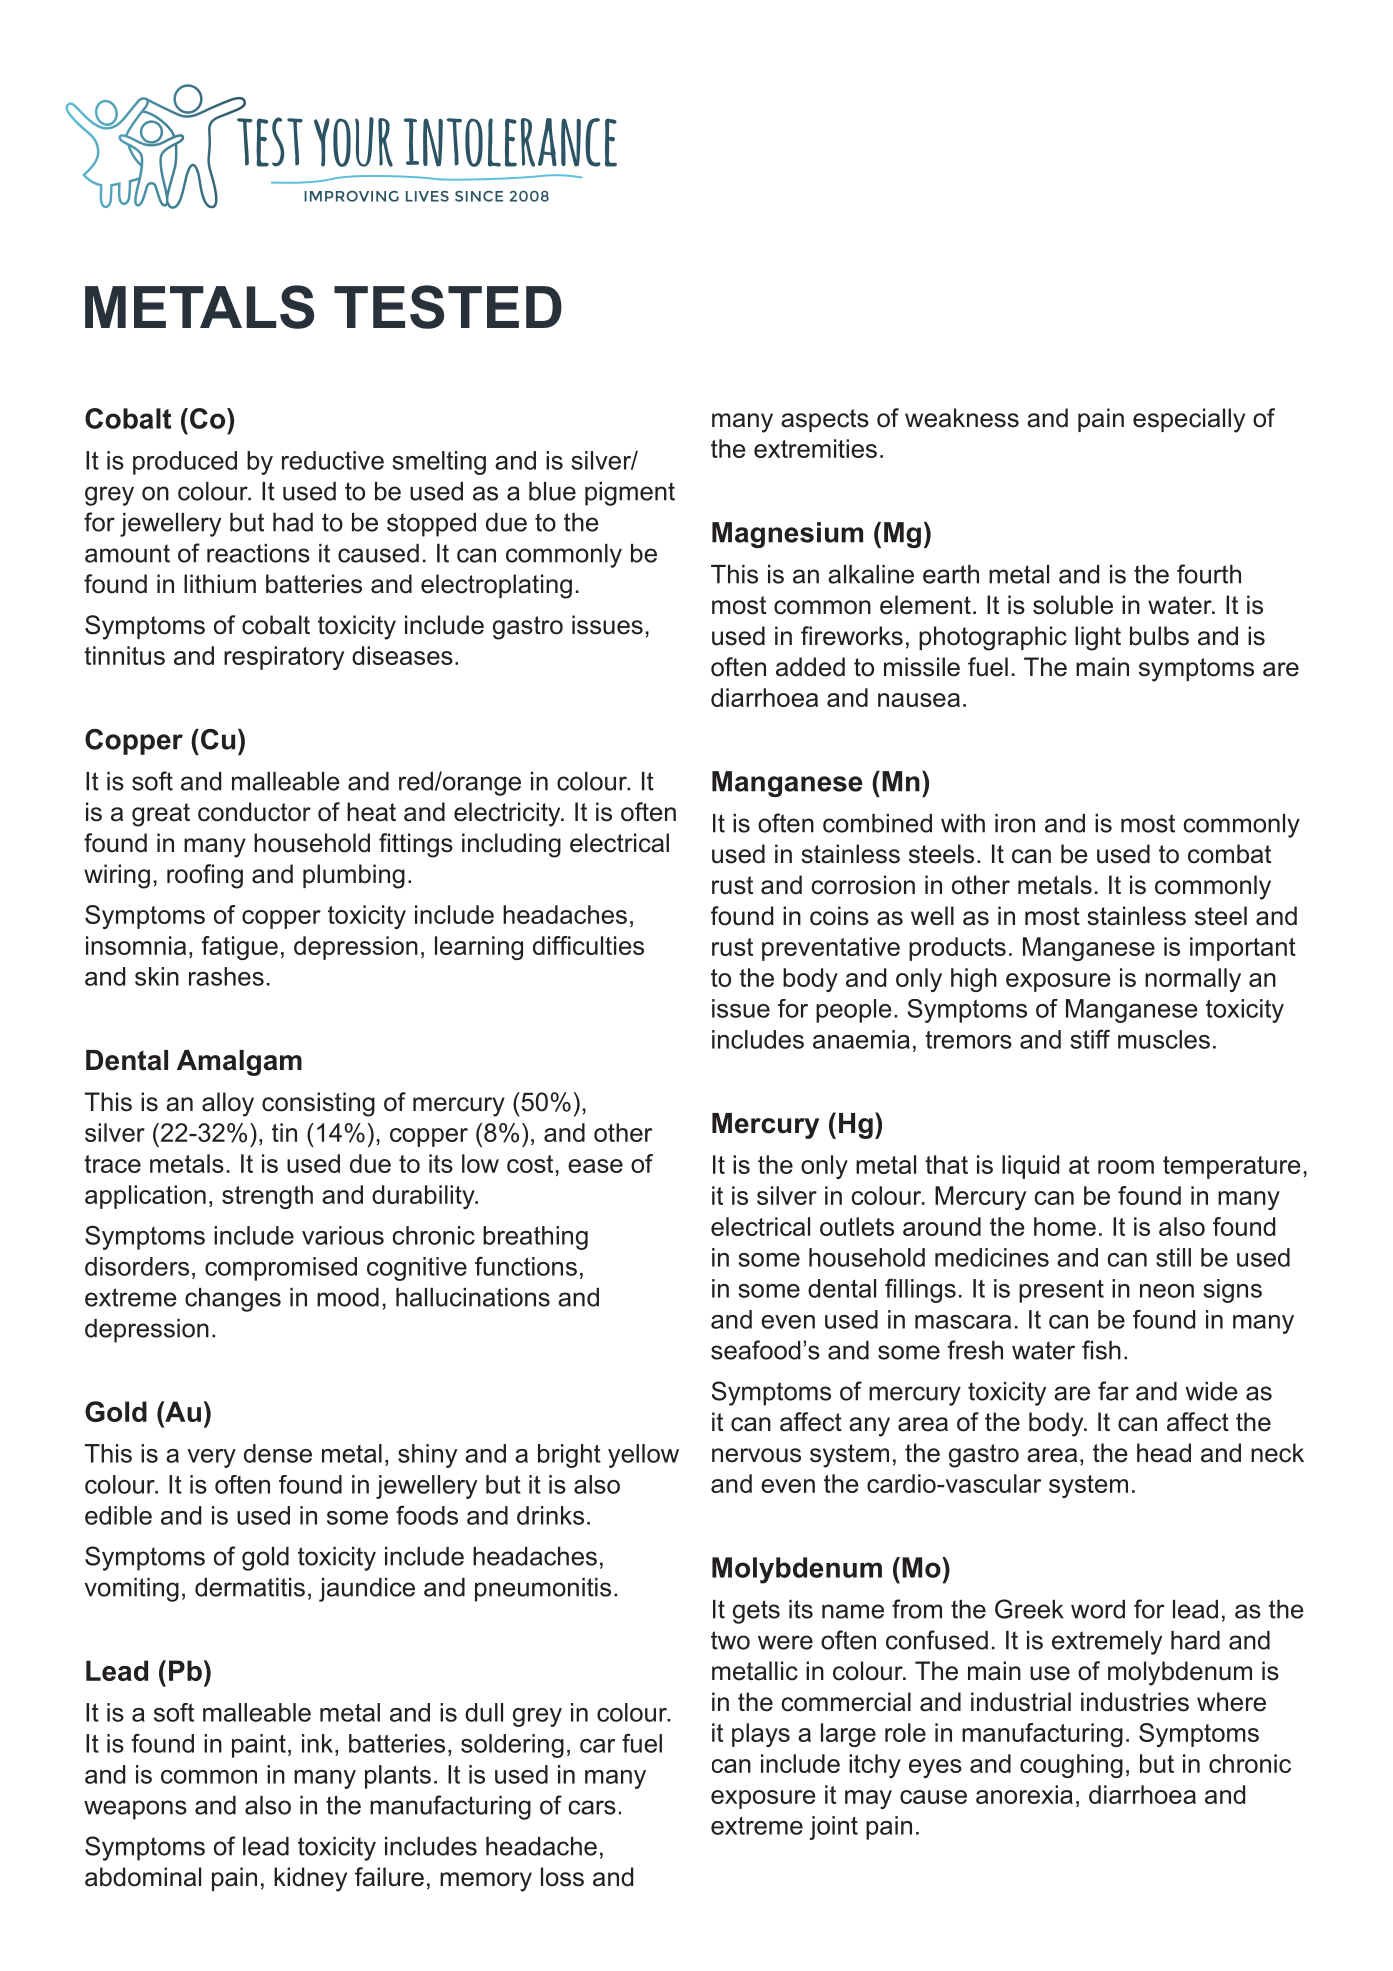 The width and height of the screenshot is (1393, 1971). I want to click on alloy, so click(228, 1104).
